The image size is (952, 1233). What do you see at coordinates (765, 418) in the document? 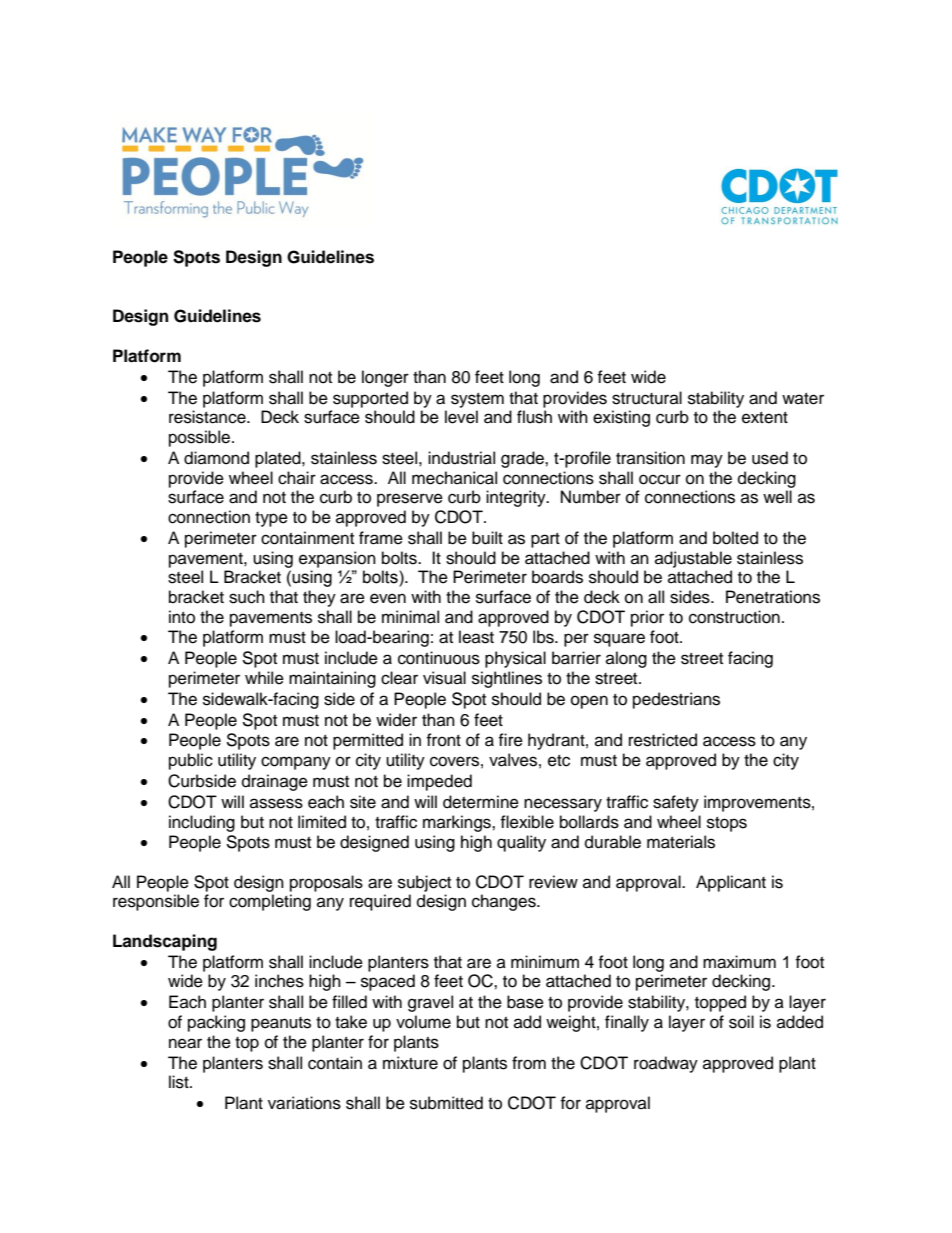
I see `extent` at bounding box center [765, 418].
